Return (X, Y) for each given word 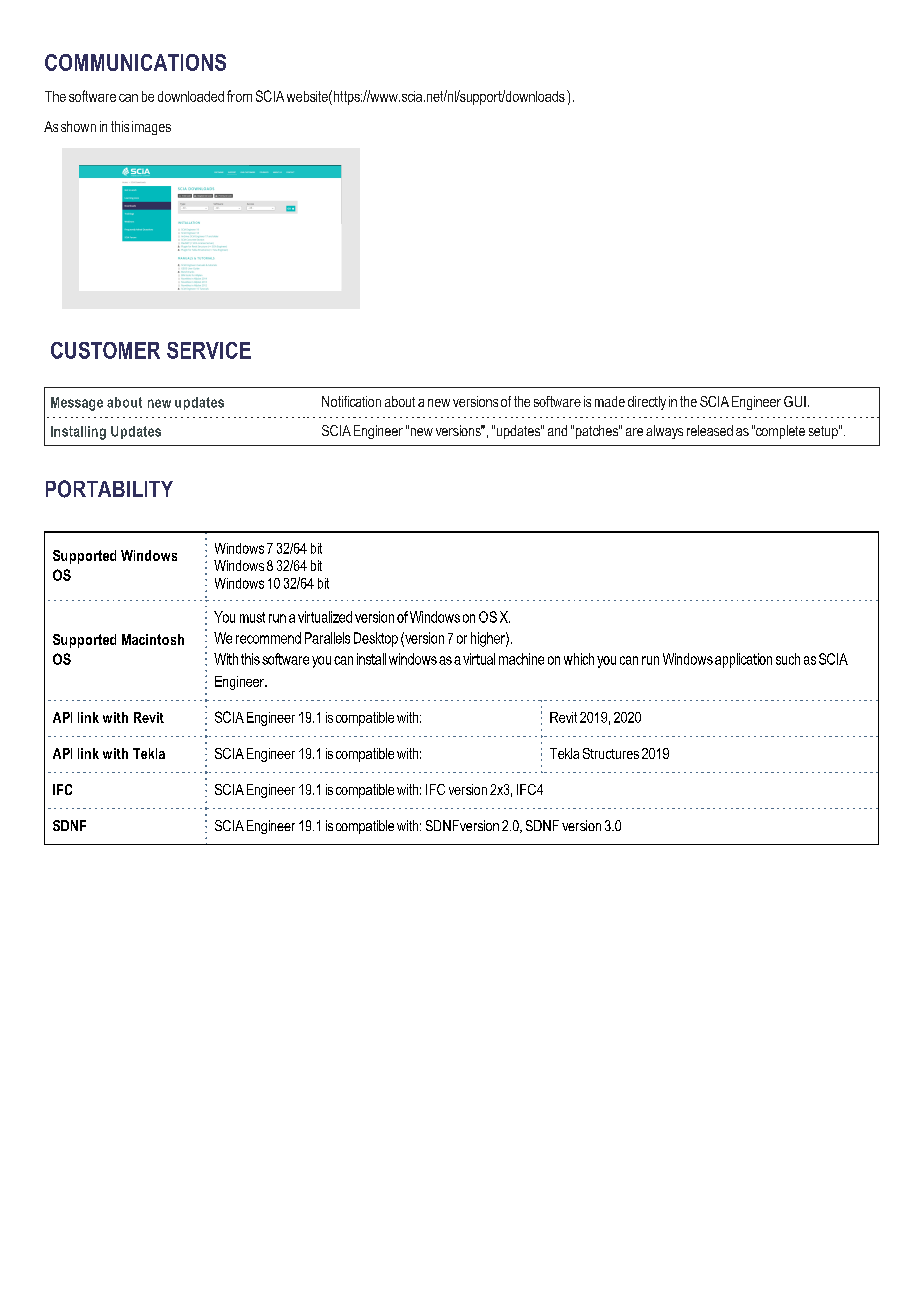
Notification (351, 401)
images (151, 128)
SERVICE (209, 350)
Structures (611, 753)
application (743, 660)
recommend (268, 638)
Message (77, 404)
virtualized (325, 617)
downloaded (191, 96)
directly (647, 403)
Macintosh (153, 639)
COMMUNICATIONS (135, 62)
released (710, 430)
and (557, 430)
